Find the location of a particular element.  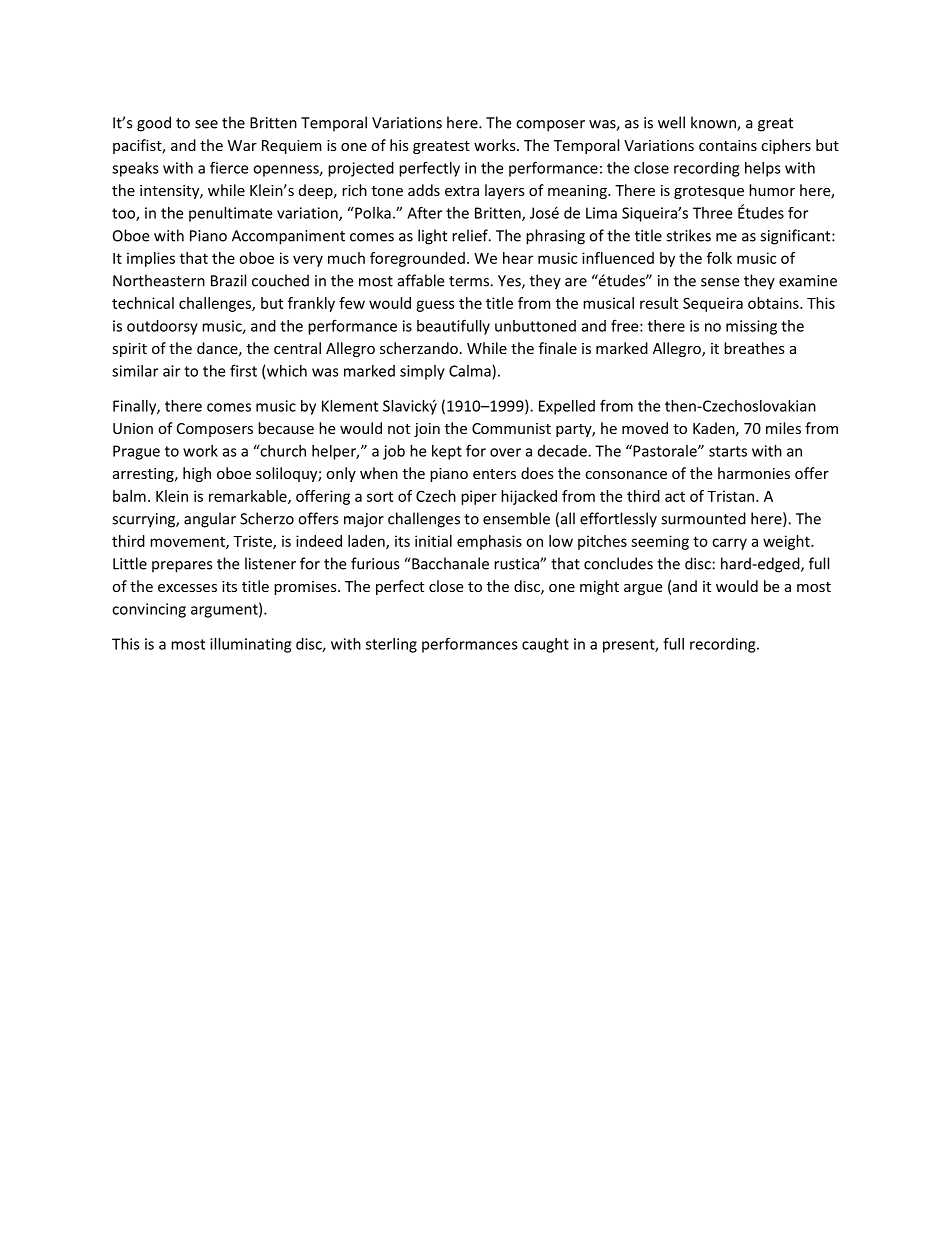

first is located at coordinates (243, 370).
